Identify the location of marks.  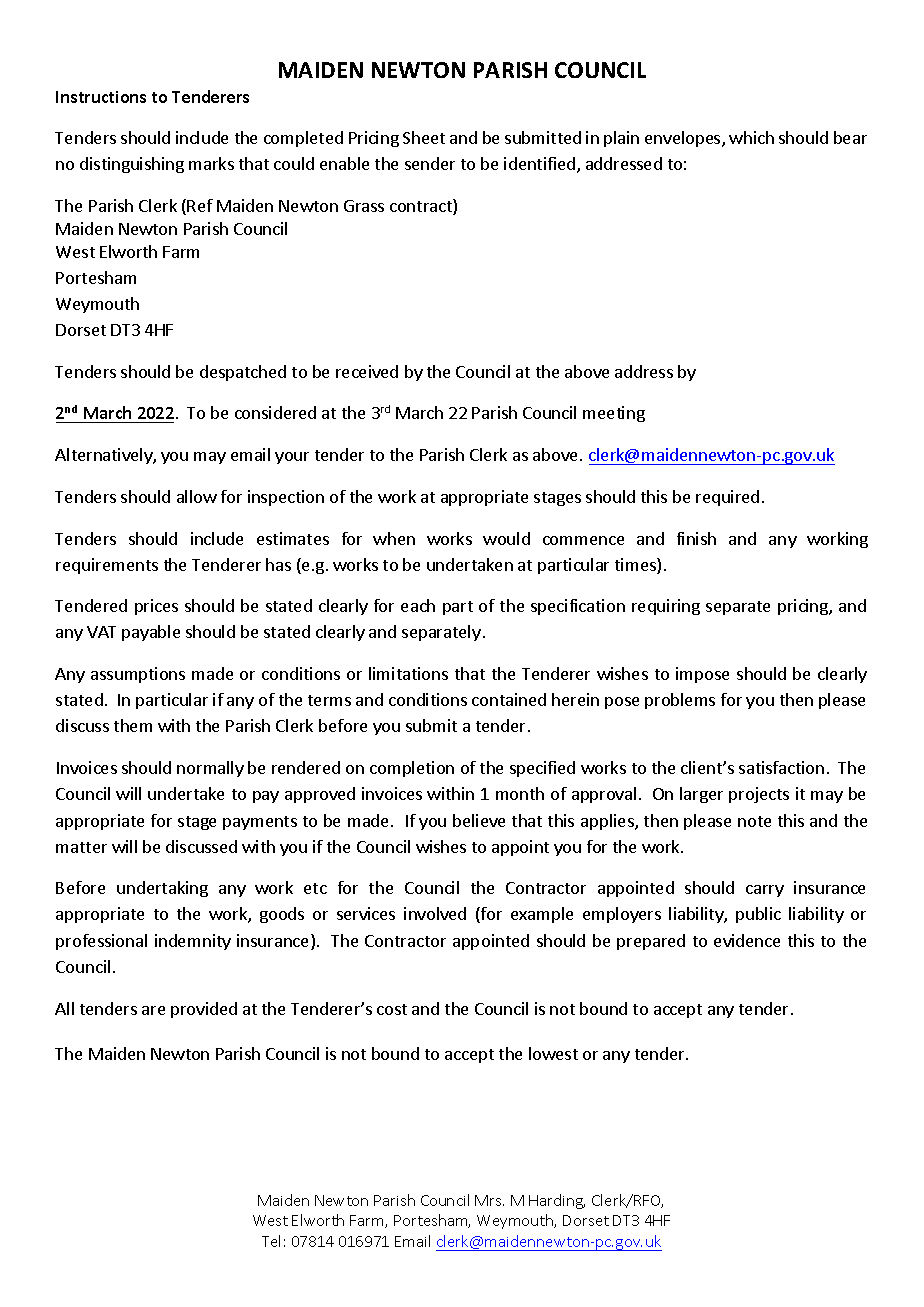
(211, 163).
